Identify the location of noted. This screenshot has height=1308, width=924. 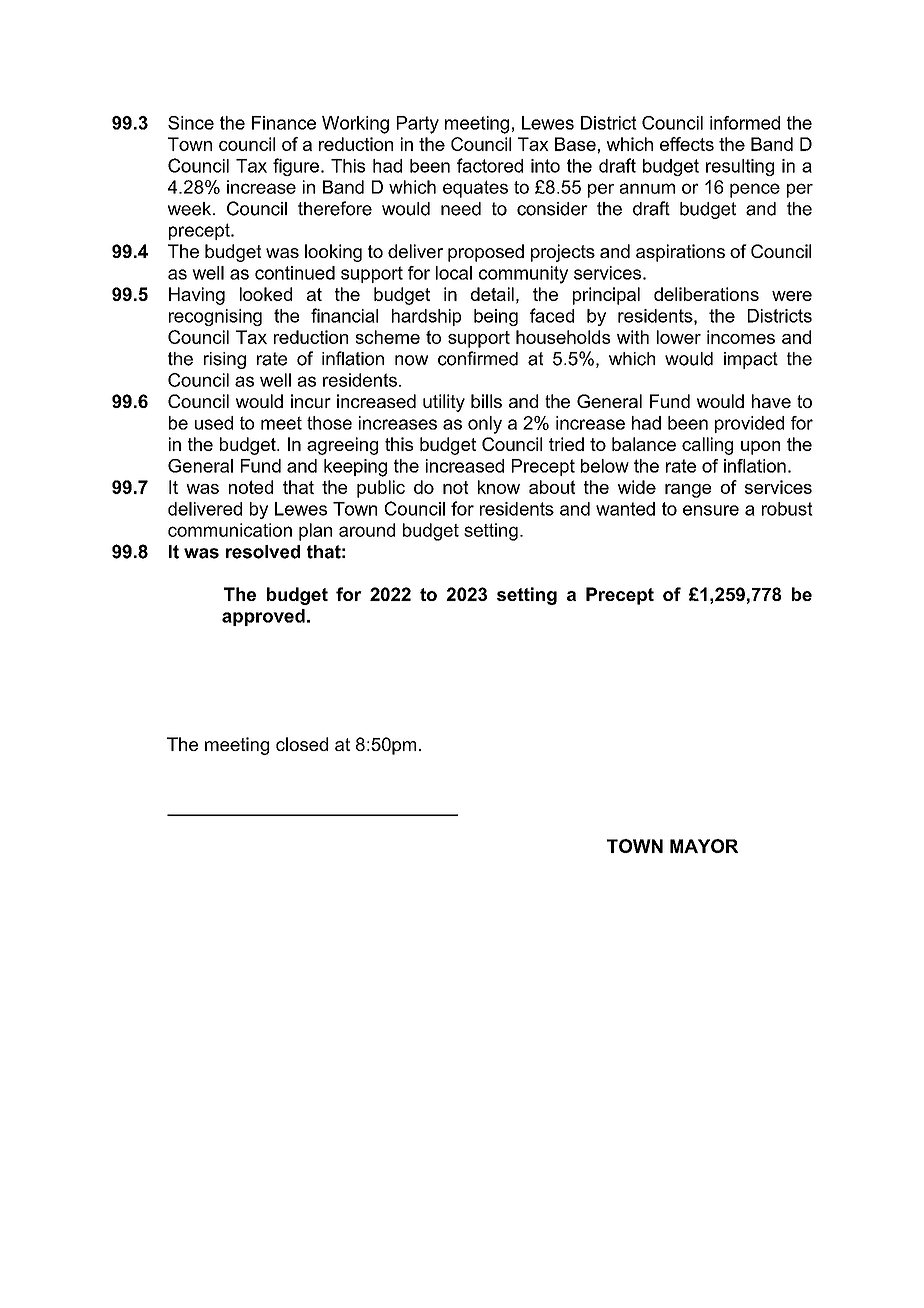
(251, 487).
